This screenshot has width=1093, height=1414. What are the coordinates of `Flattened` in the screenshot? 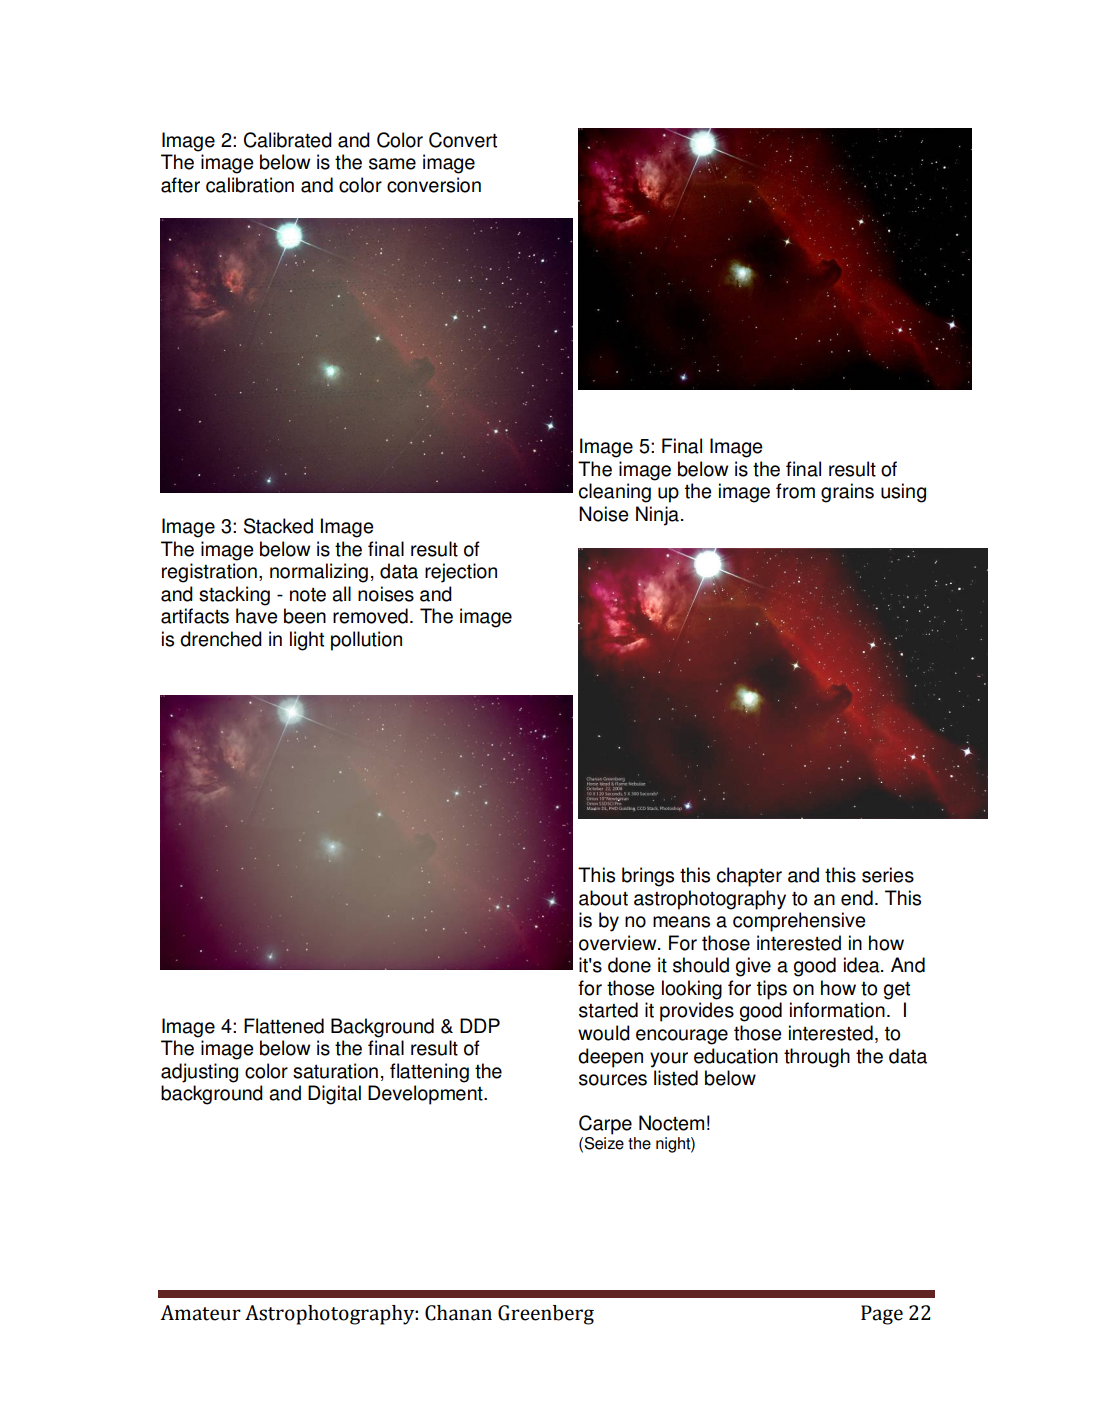 It's located at (284, 1026).
